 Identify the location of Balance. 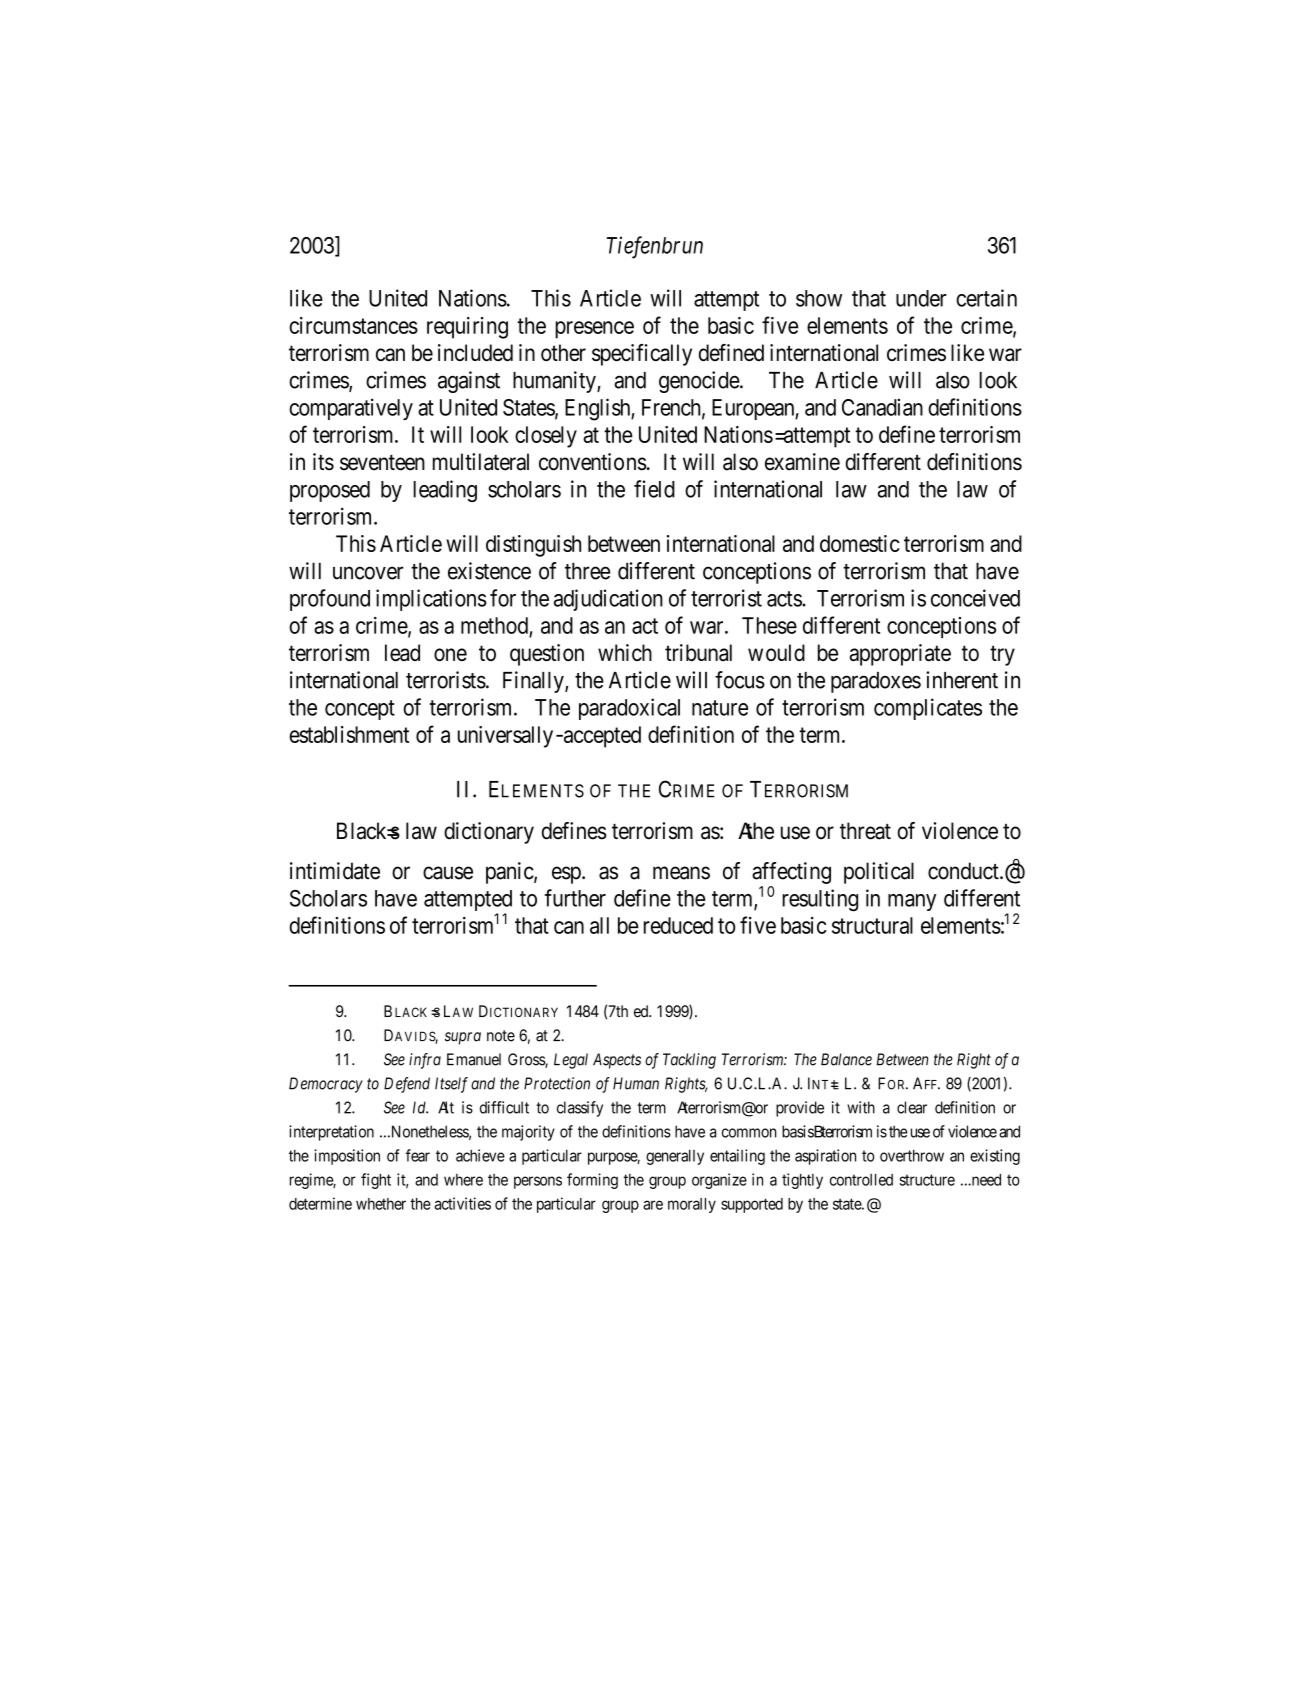
(846, 1059).
